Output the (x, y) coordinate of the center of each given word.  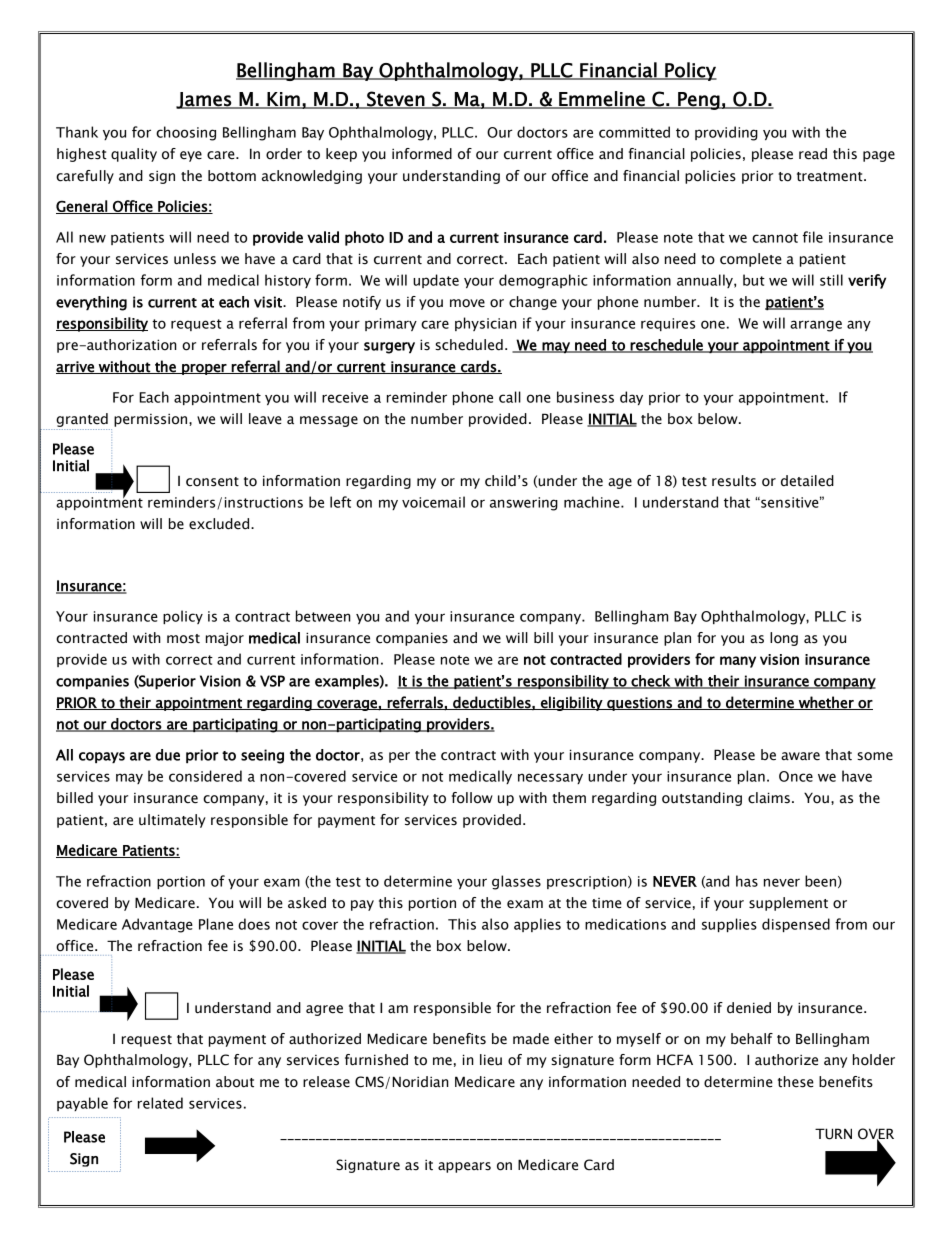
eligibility (572, 703)
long (784, 639)
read (813, 154)
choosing (186, 133)
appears (464, 1167)
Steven (396, 100)
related (160, 1103)
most (183, 639)
